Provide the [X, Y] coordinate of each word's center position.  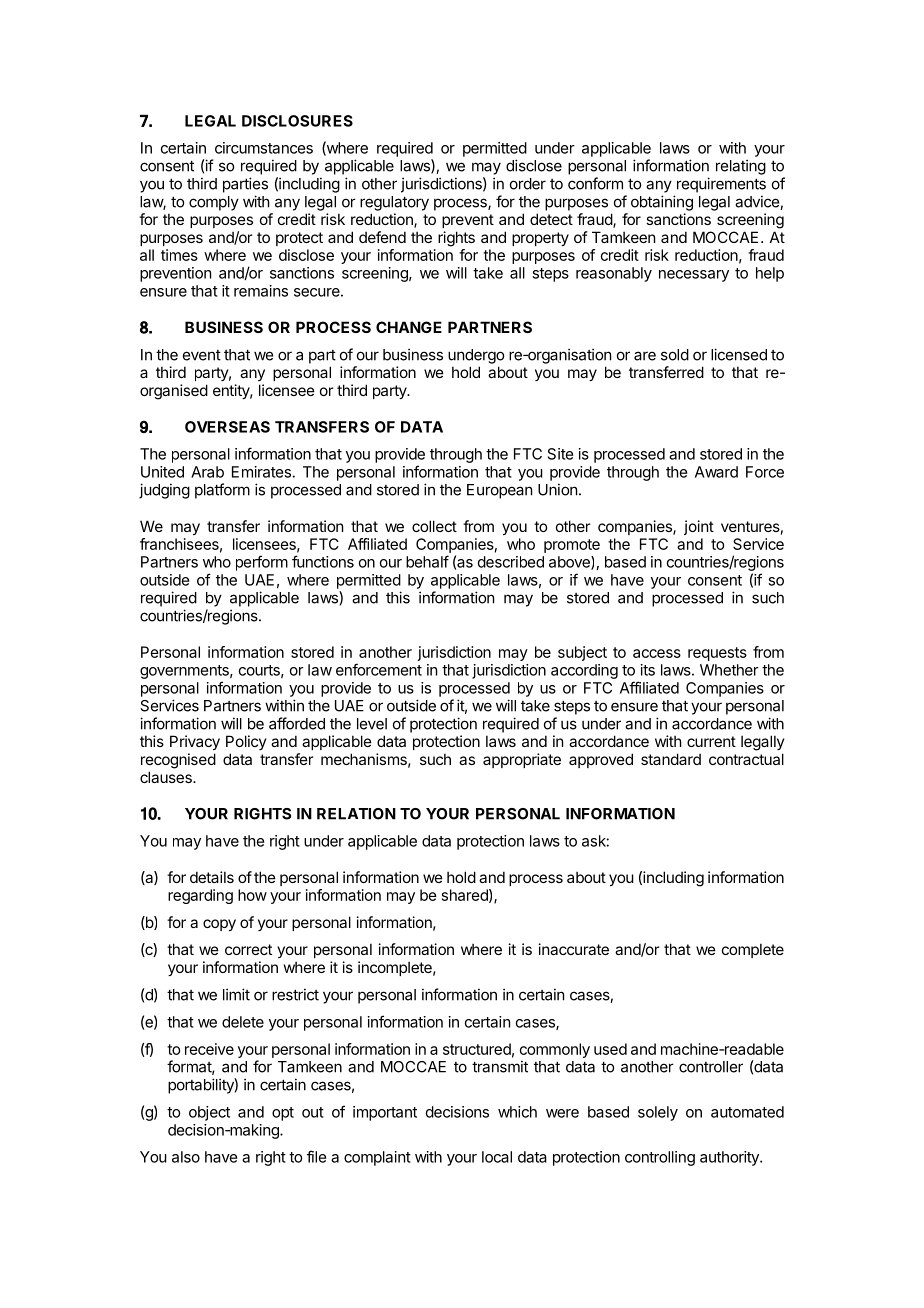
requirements [721, 185]
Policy [246, 742]
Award [716, 472]
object [209, 1113]
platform [222, 491]
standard [671, 759]
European [499, 491]
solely [658, 1113]
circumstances [264, 148]
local [497, 1157]
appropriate [522, 760]
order [528, 184]
